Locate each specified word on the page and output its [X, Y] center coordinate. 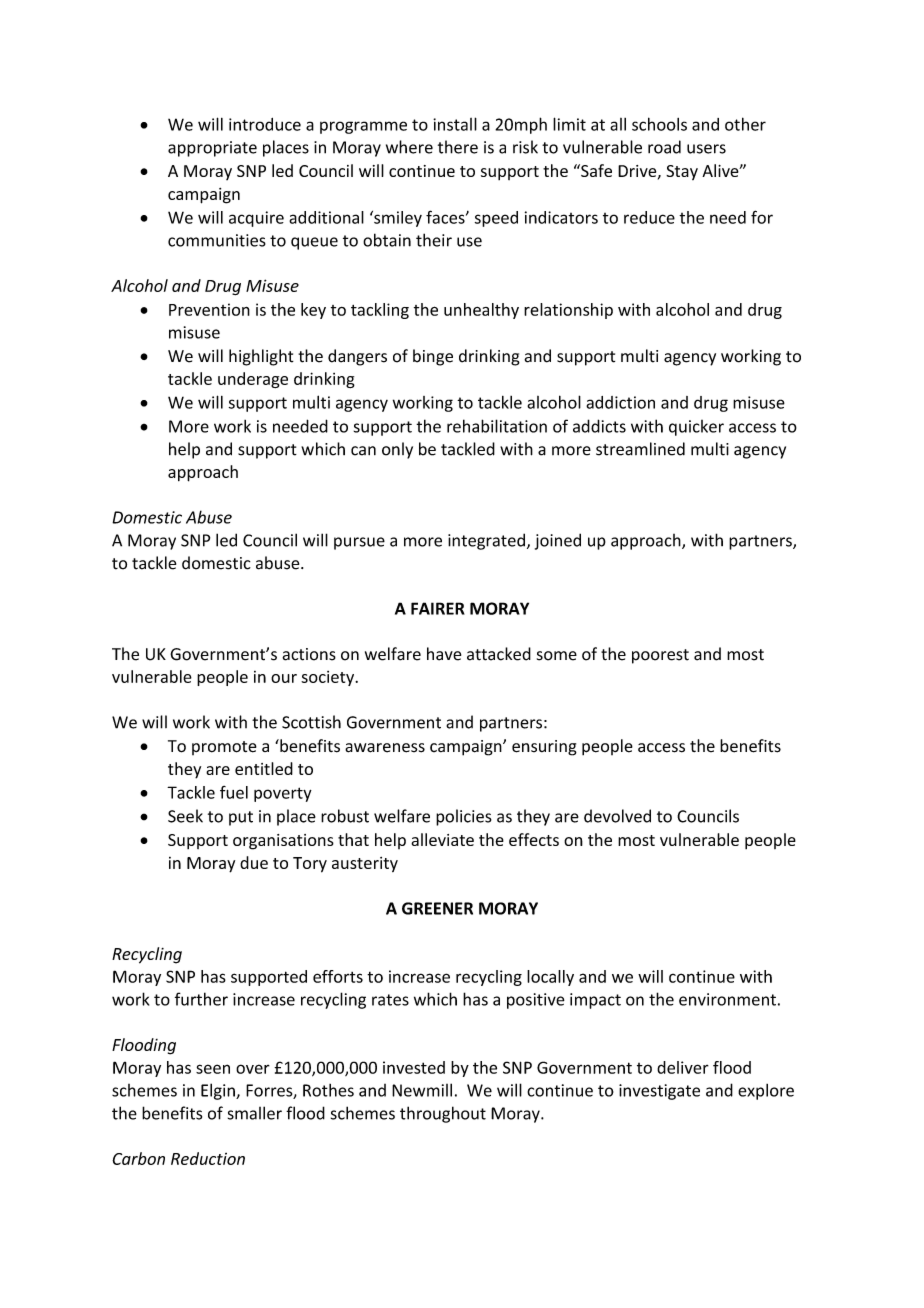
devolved [617, 816]
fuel [234, 792]
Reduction [208, 1158]
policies [464, 817]
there [458, 147]
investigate [659, 1092]
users [706, 149]
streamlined [640, 449]
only [397, 450]
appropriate [212, 149]
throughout [443, 1114]
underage [253, 380]
